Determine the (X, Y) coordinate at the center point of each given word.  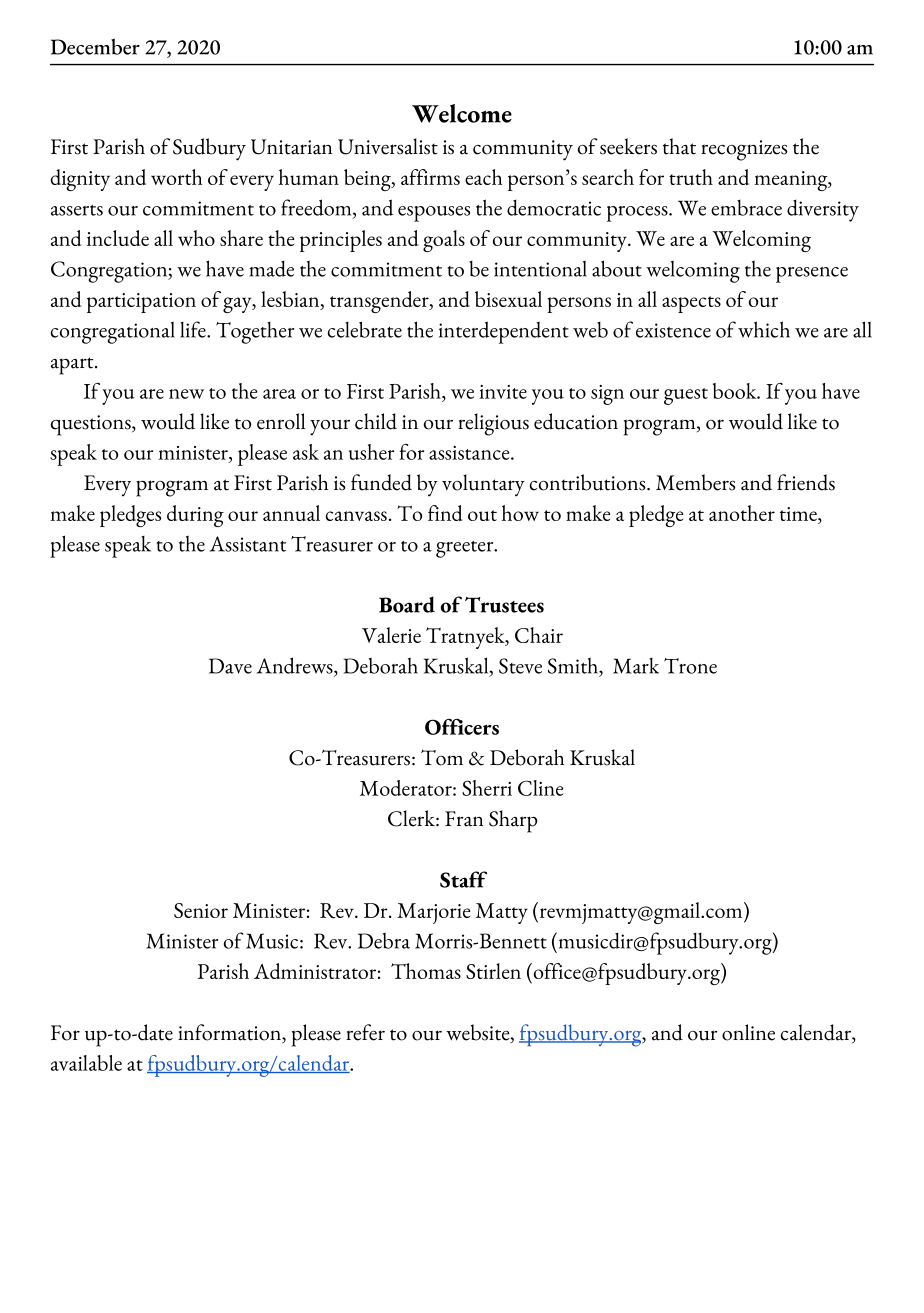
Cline (541, 788)
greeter (466, 549)
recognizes (744, 150)
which (764, 329)
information (230, 1033)
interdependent (504, 332)
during (195, 516)
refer (365, 1032)
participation (141, 303)
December (95, 46)
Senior (201, 910)
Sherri (487, 788)
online (748, 1032)
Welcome (462, 113)
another (742, 513)
